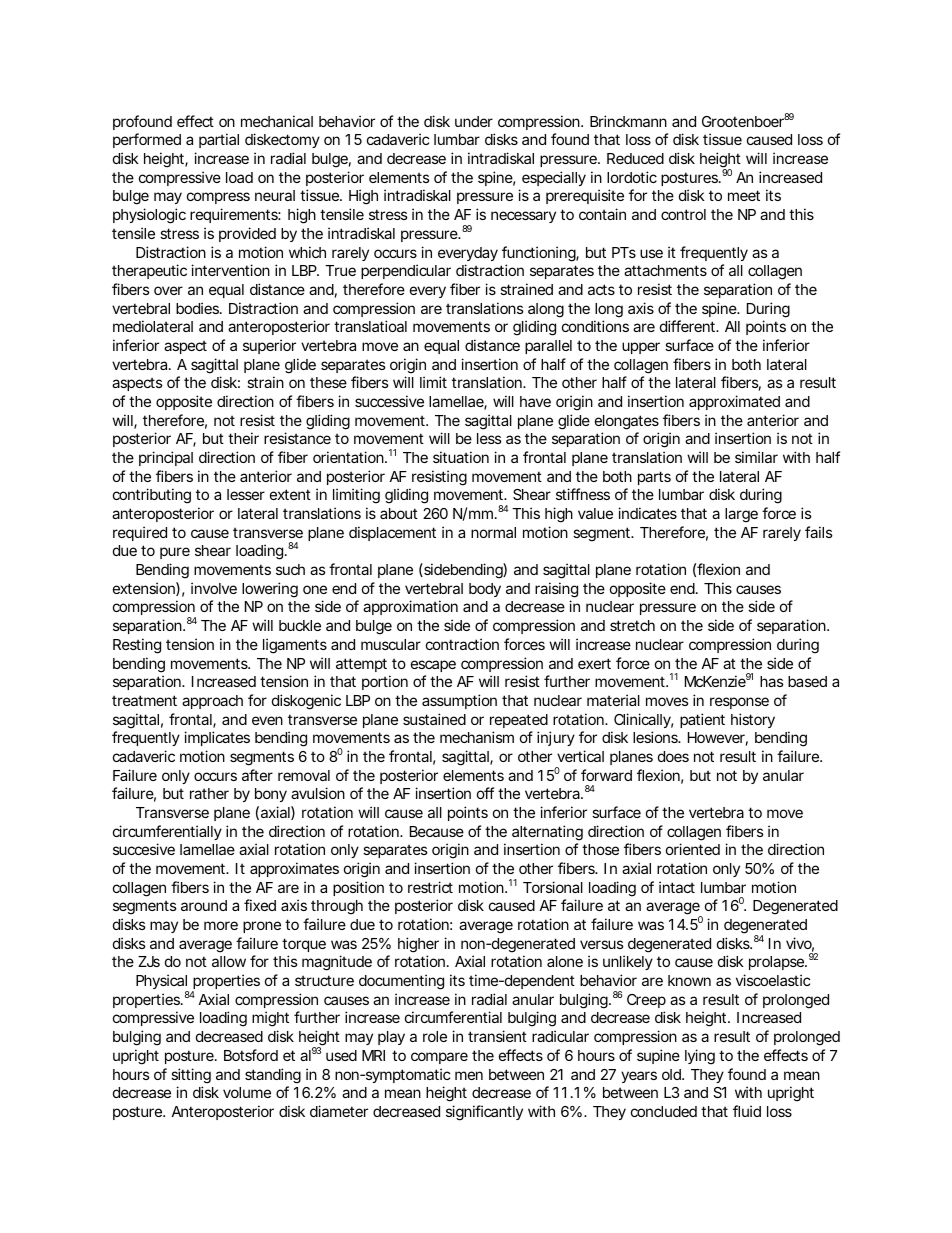 This screenshot has width=952, height=1233. What do you see at coordinates (474, 121) in the screenshot?
I see `under` at bounding box center [474, 121].
